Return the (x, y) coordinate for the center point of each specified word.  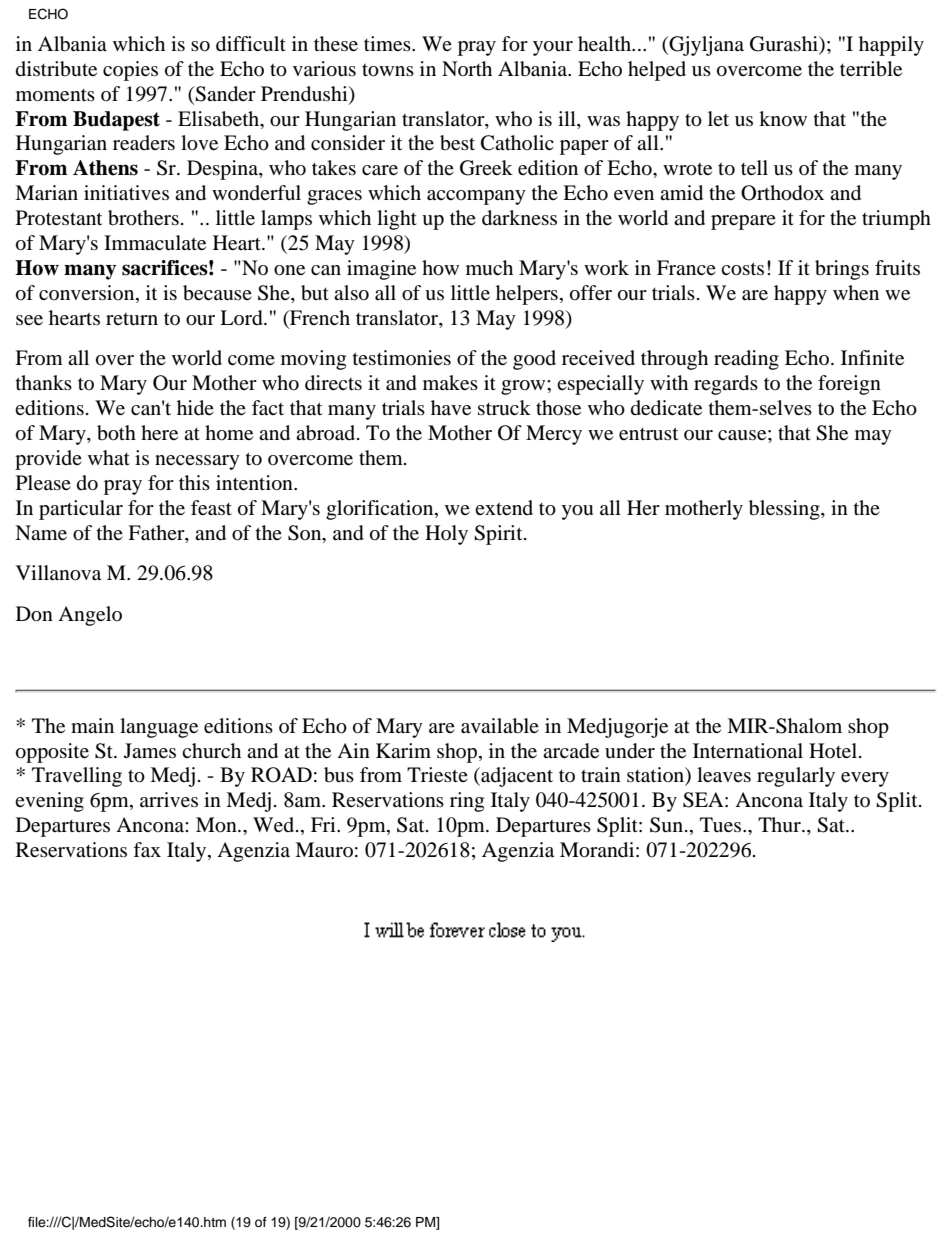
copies (130, 71)
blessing (785, 510)
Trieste (437, 774)
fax (147, 850)
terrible (871, 69)
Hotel (833, 750)
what (109, 457)
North (467, 68)
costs (742, 269)
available (500, 726)
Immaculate (155, 243)
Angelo (90, 616)
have (451, 407)
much (489, 267)
